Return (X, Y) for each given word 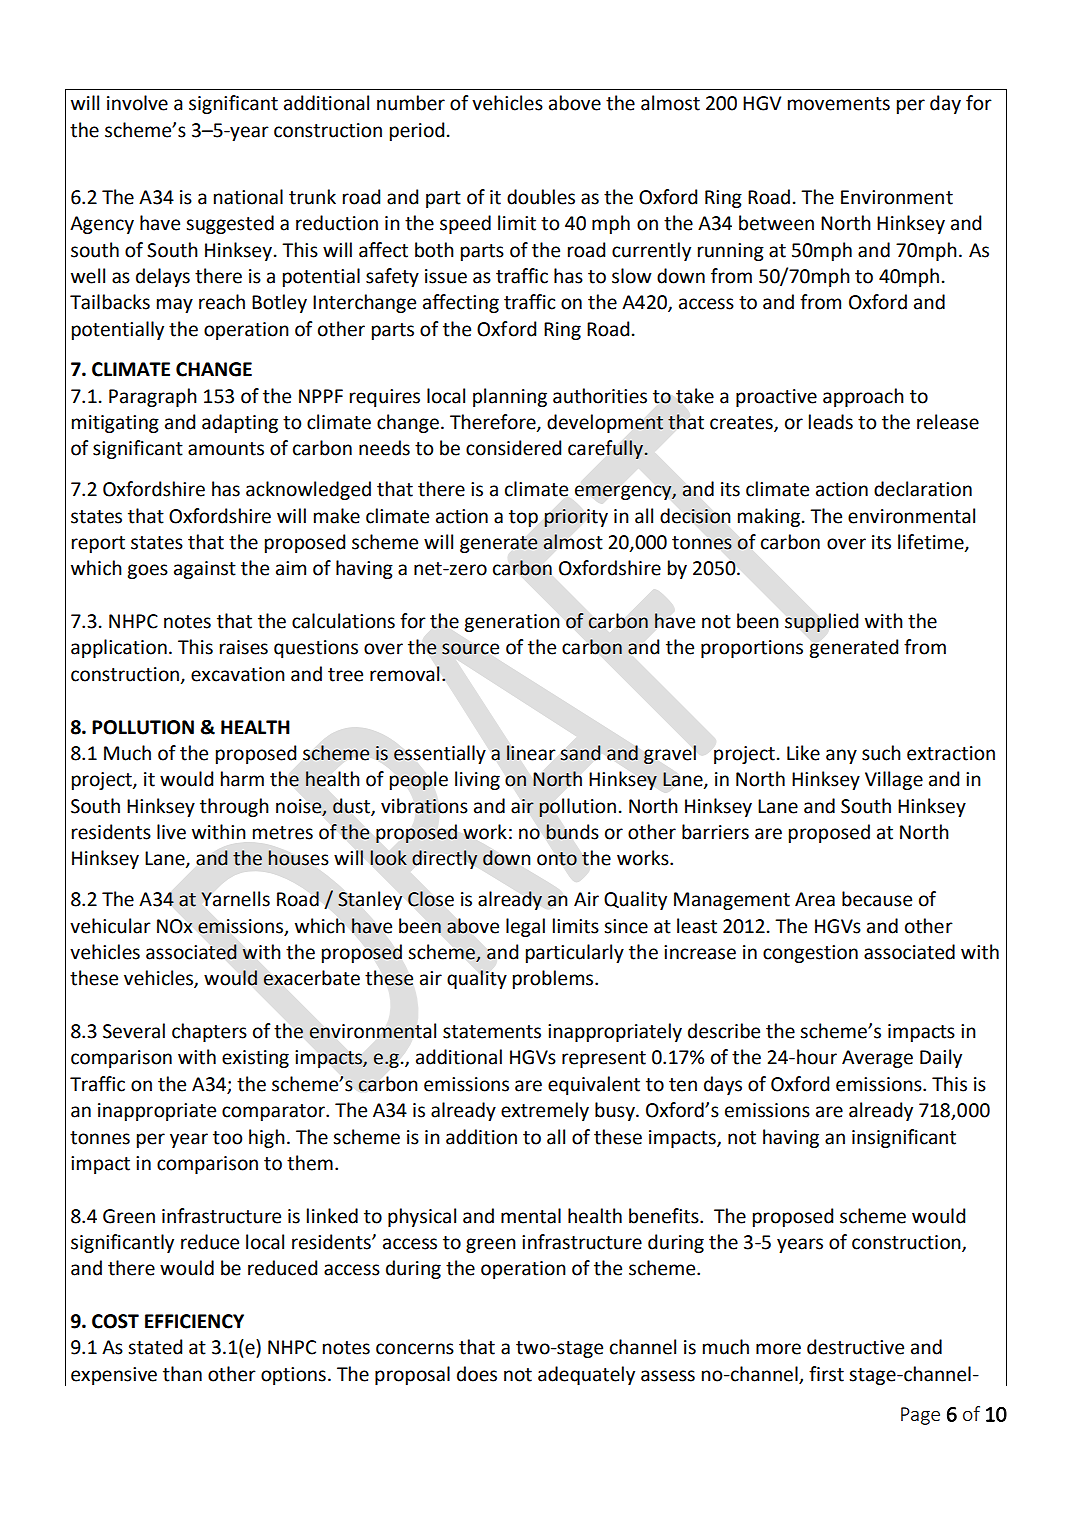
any (841, 756)
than (182, 1374)
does (477, 1374)
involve (137, 103)
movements (839, 104)
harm (242, 779)
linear (531, 753)
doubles (541, 197)
